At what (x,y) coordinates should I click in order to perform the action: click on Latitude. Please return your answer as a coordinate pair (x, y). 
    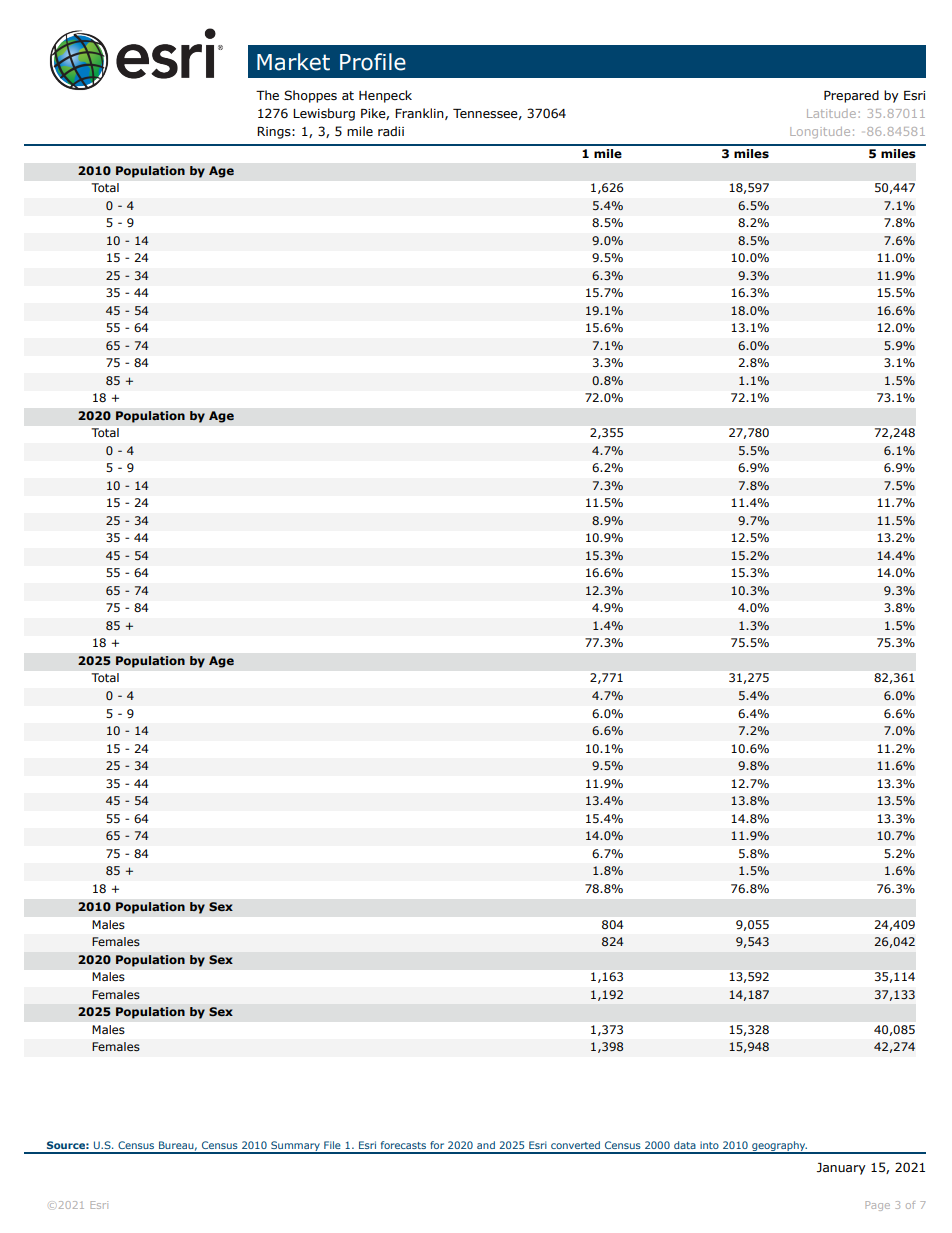
    Looking at the image, I should click on (831, 113).
